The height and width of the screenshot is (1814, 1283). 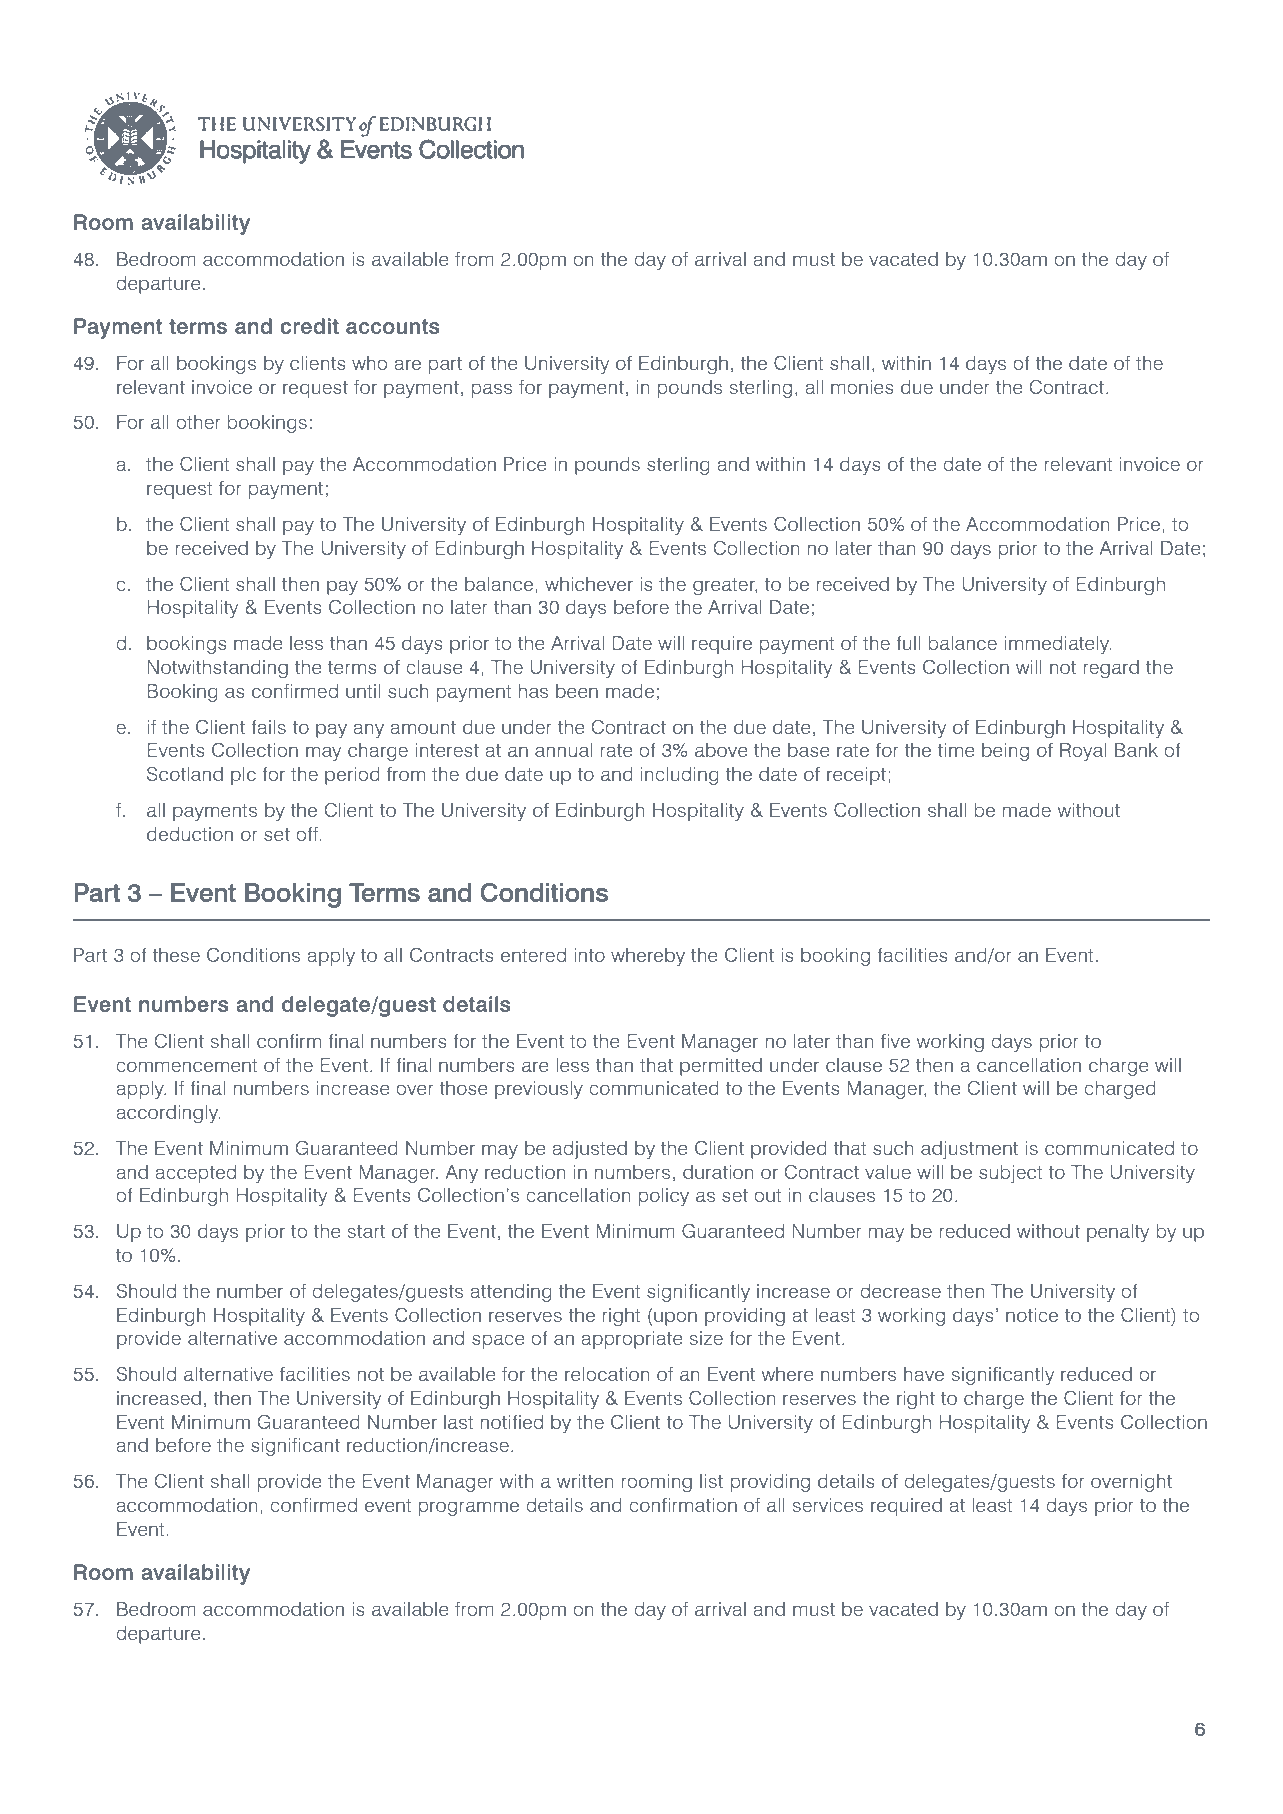 I want to click on credit, so click(x=309, y=326).
